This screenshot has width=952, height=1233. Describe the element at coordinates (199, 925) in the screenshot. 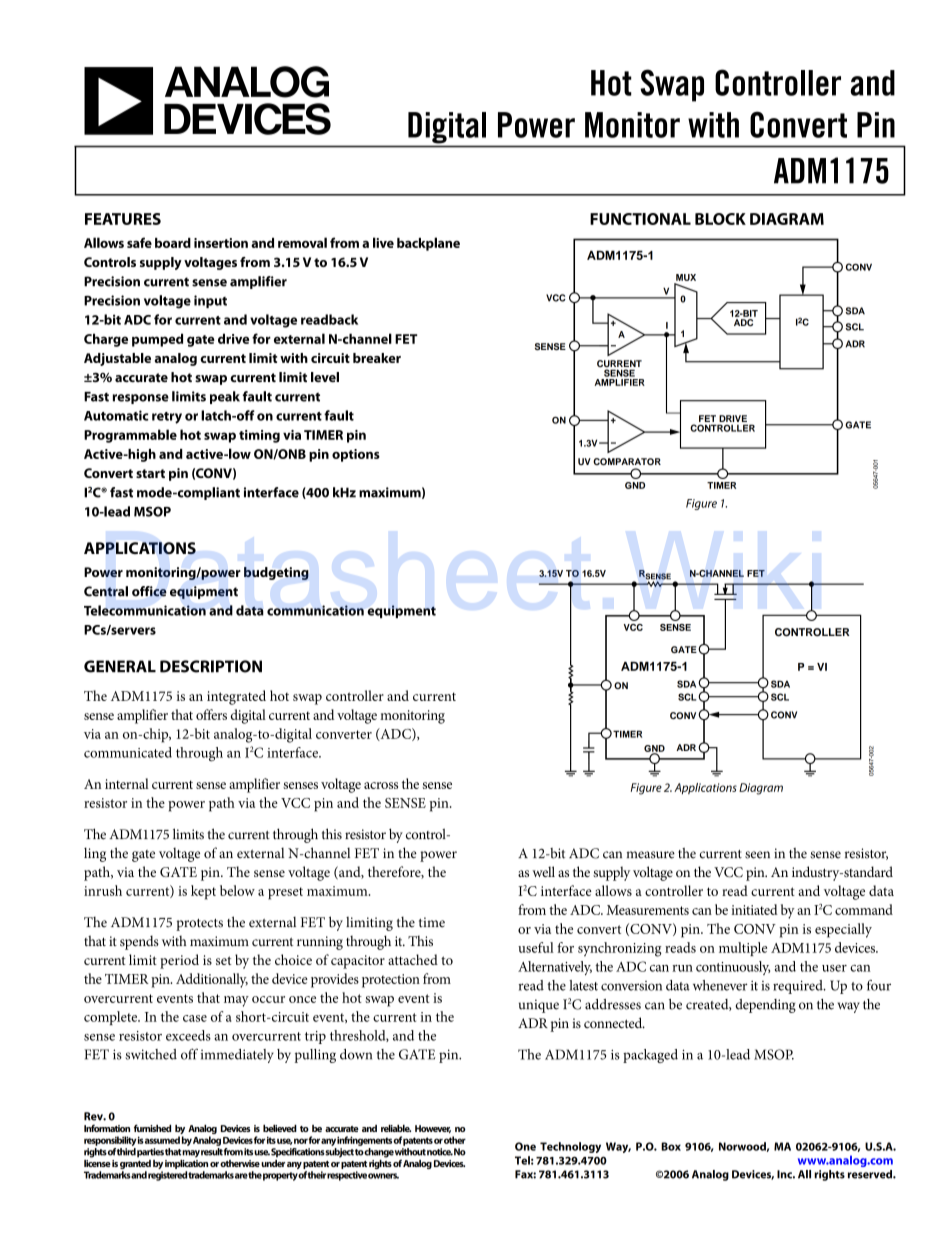

I see `protects` at that location.
